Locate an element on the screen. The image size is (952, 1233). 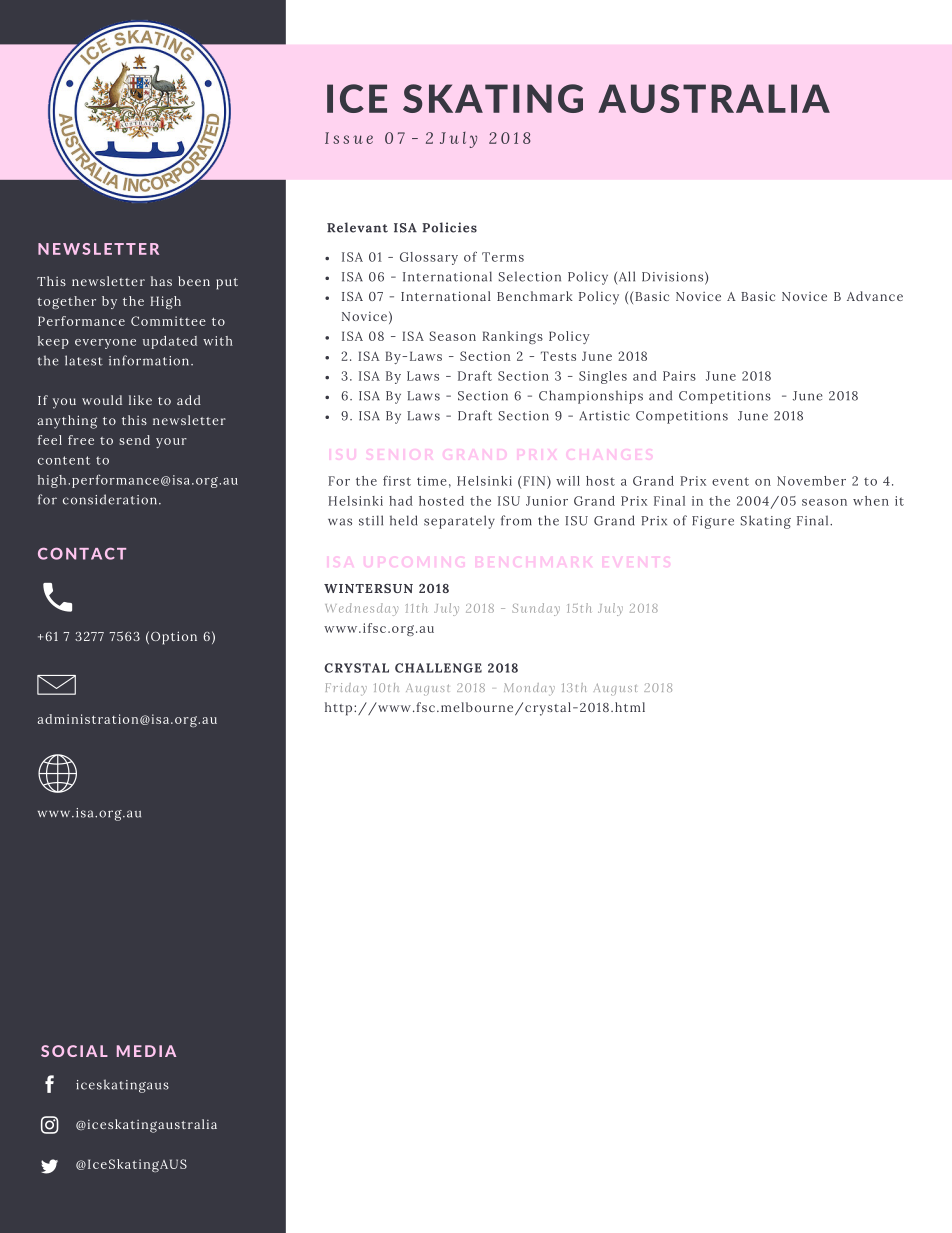
CHALLENGE is located at coordinates (438, 668).
